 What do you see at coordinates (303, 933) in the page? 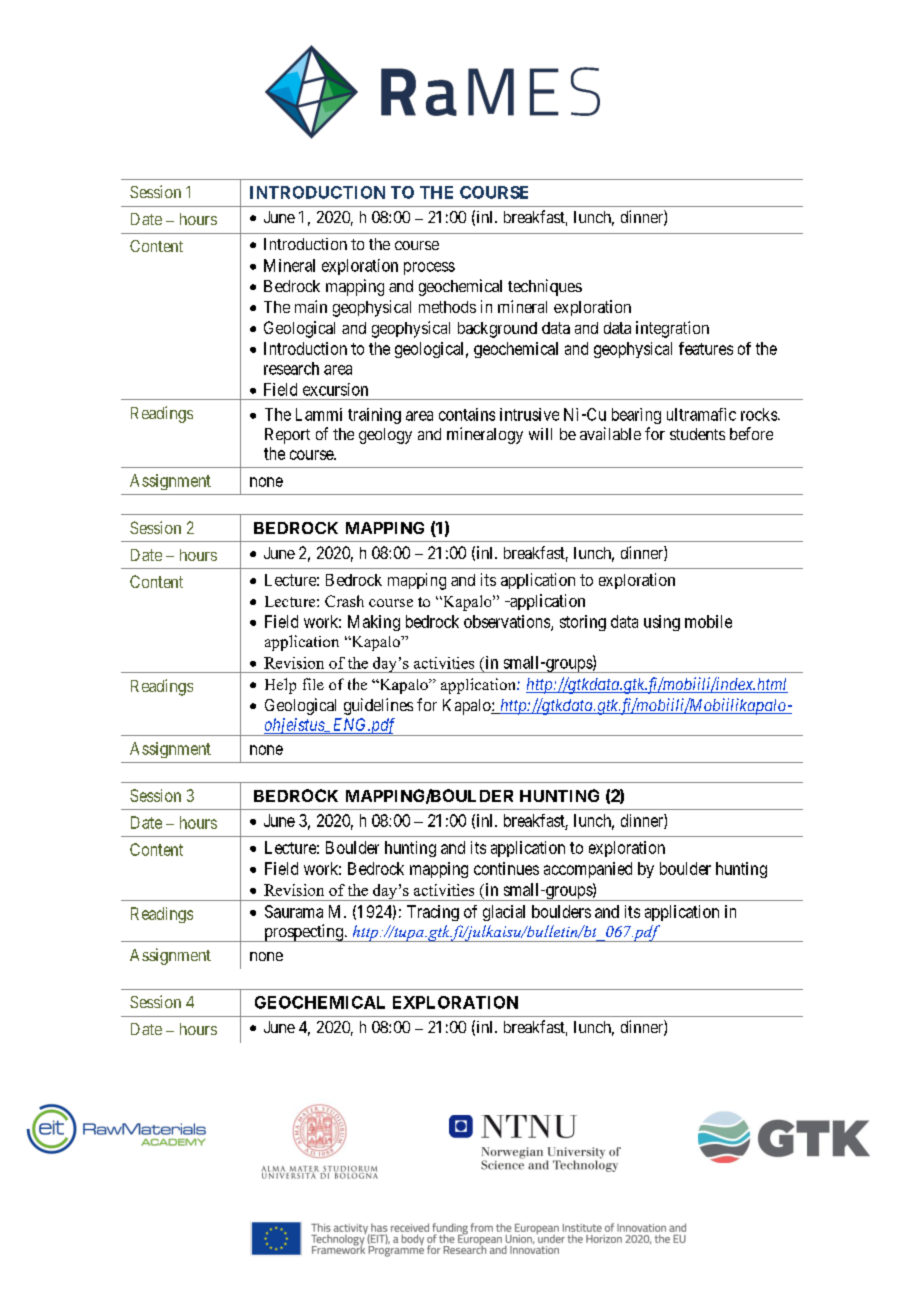
I see `prospecting` at bounding box center [303, 933].
